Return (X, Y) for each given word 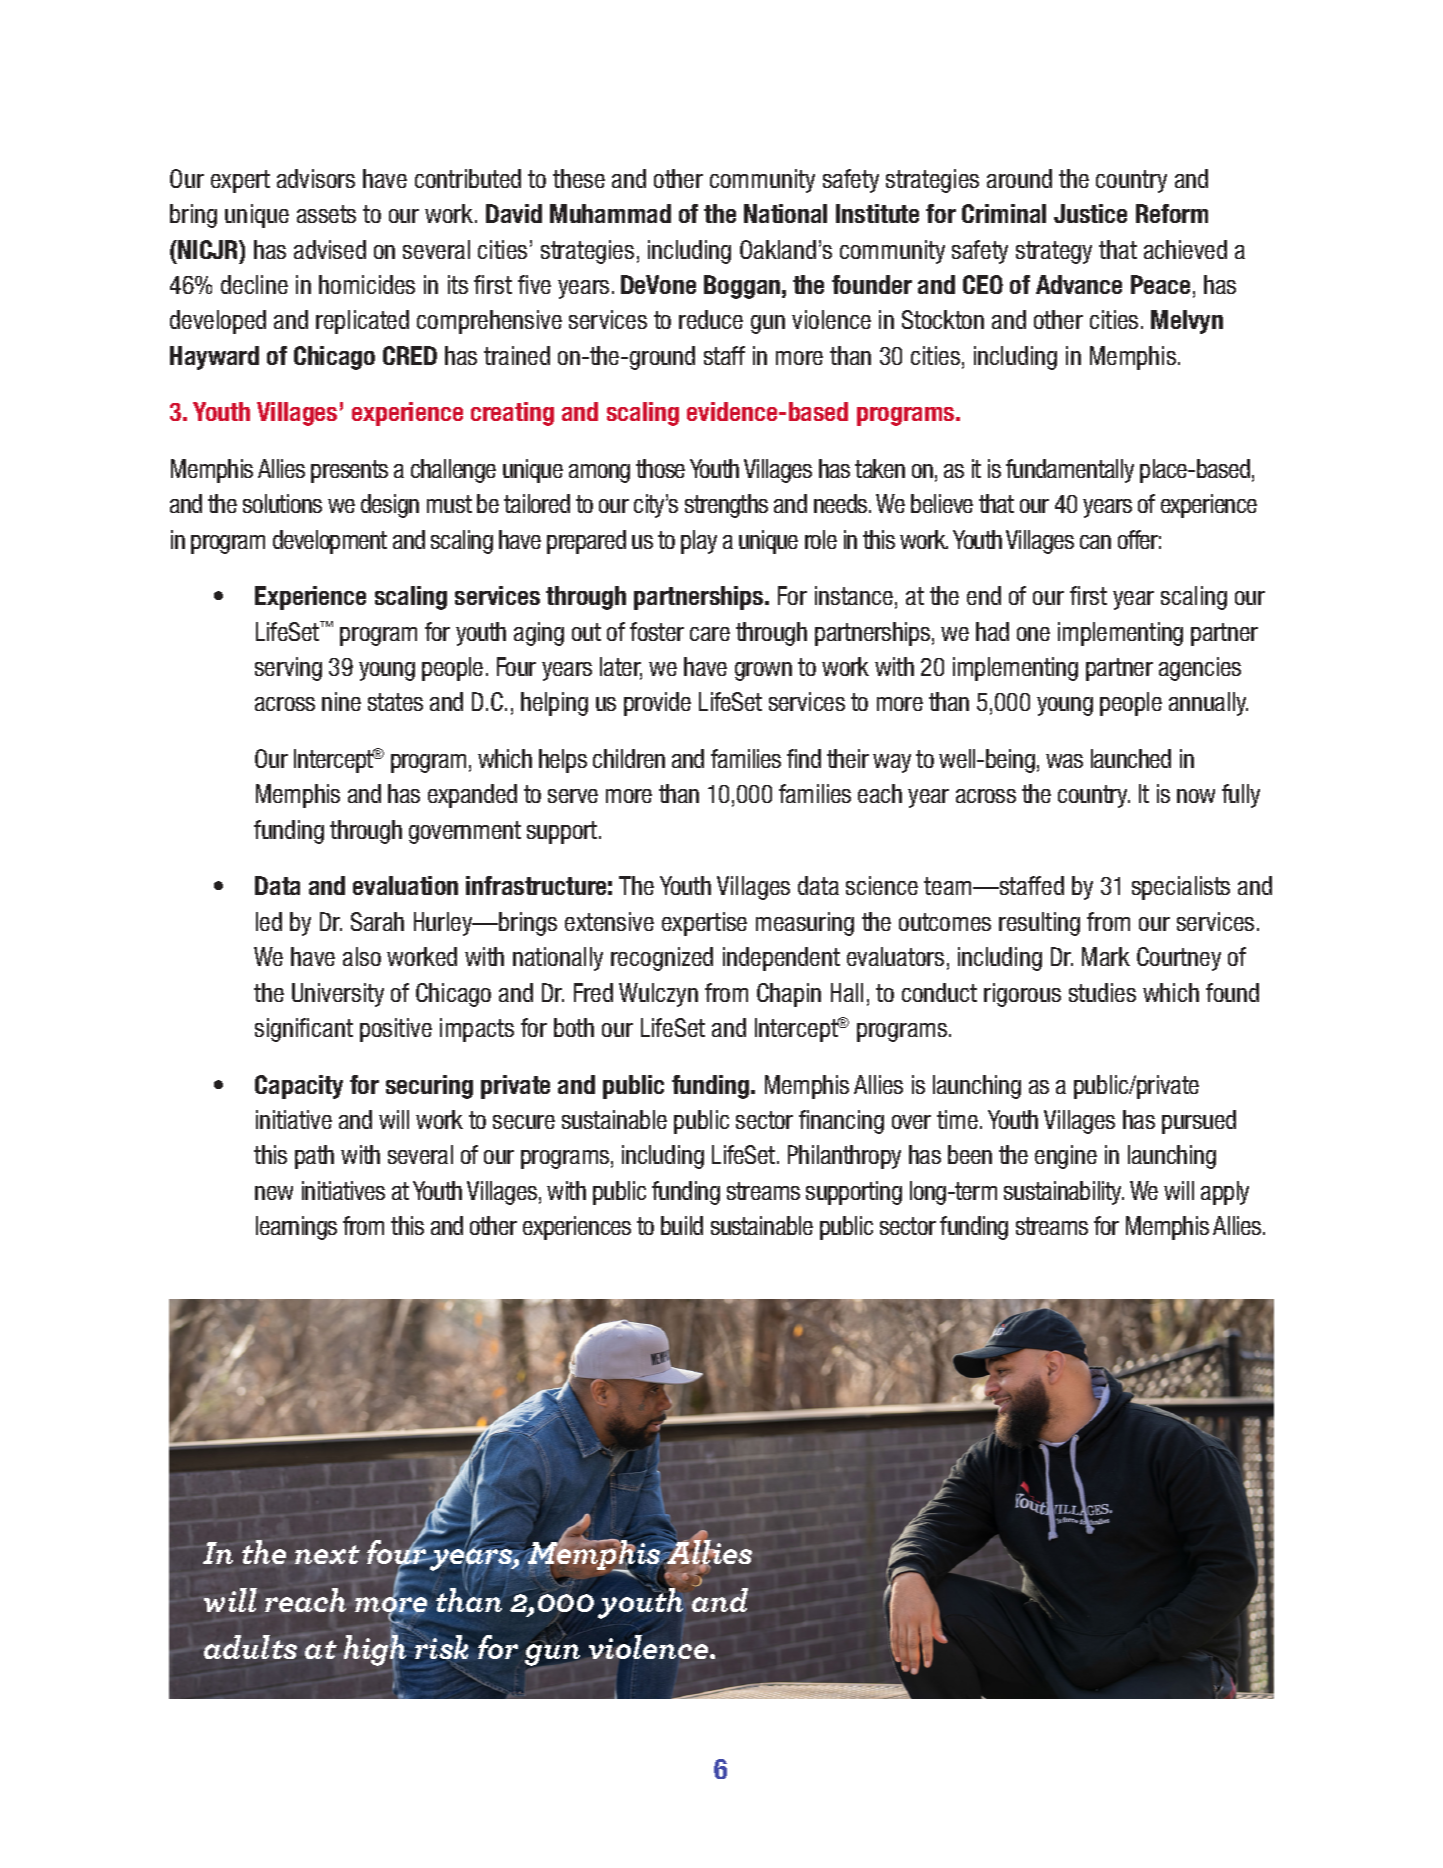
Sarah (377, 921)
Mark (1106, 956)
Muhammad (610, 213)
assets (326, 214)
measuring (805, 924)
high (375, 1650)
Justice (1090, 213)
